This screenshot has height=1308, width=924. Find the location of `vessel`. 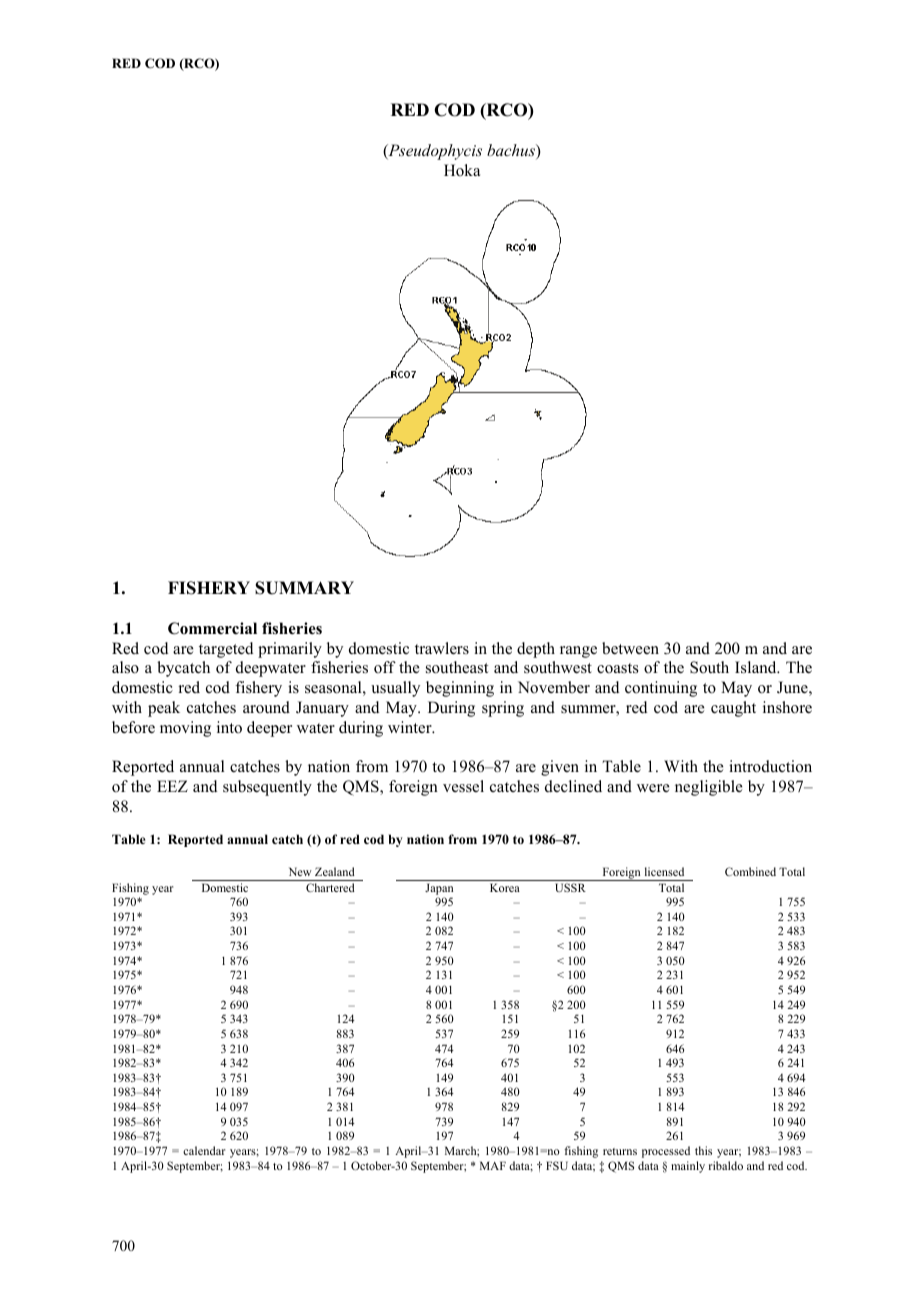

vessel is located at coordinates (463, 786).
